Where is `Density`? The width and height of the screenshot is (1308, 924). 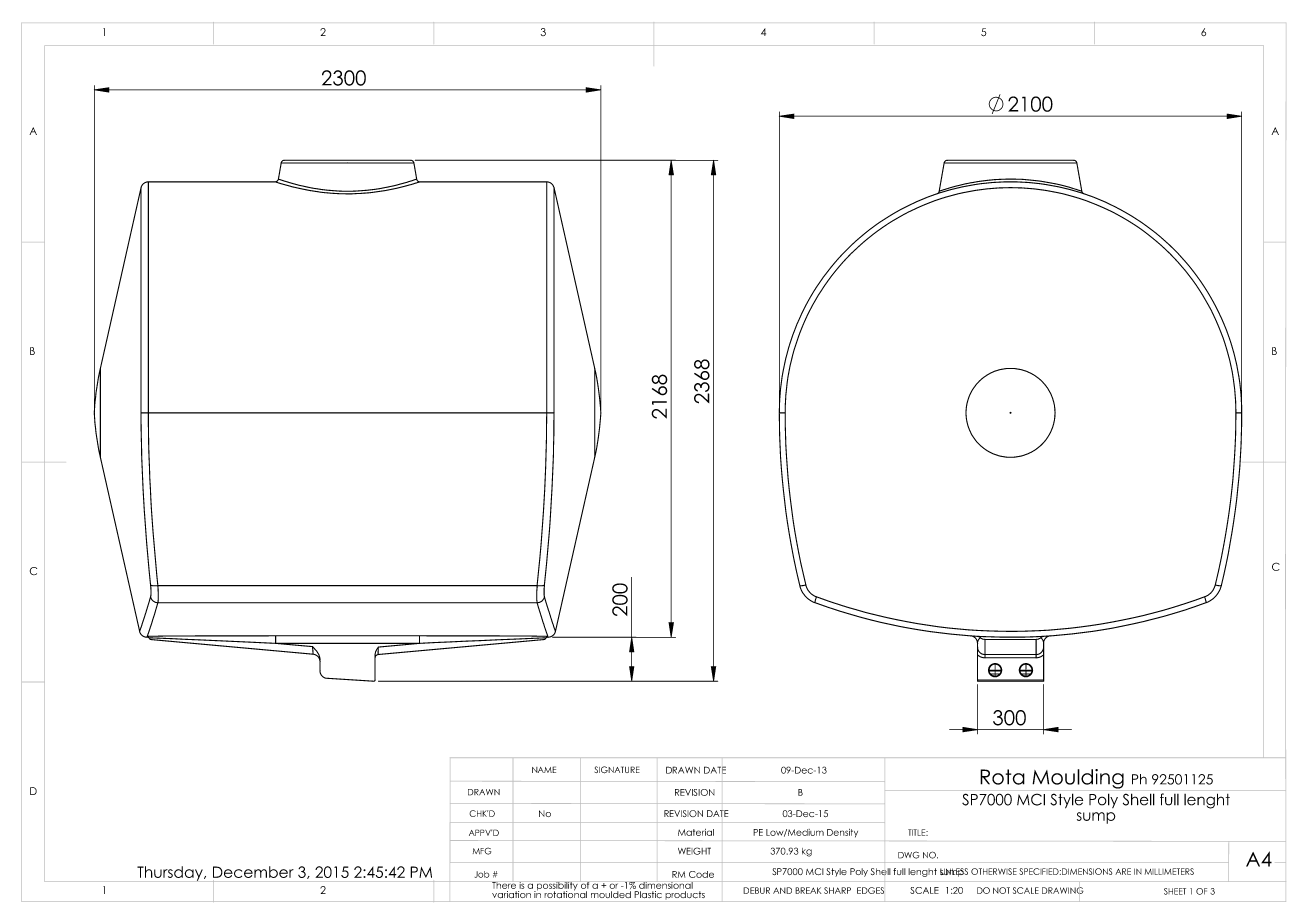
Density is located at coordinates (842, 833).
